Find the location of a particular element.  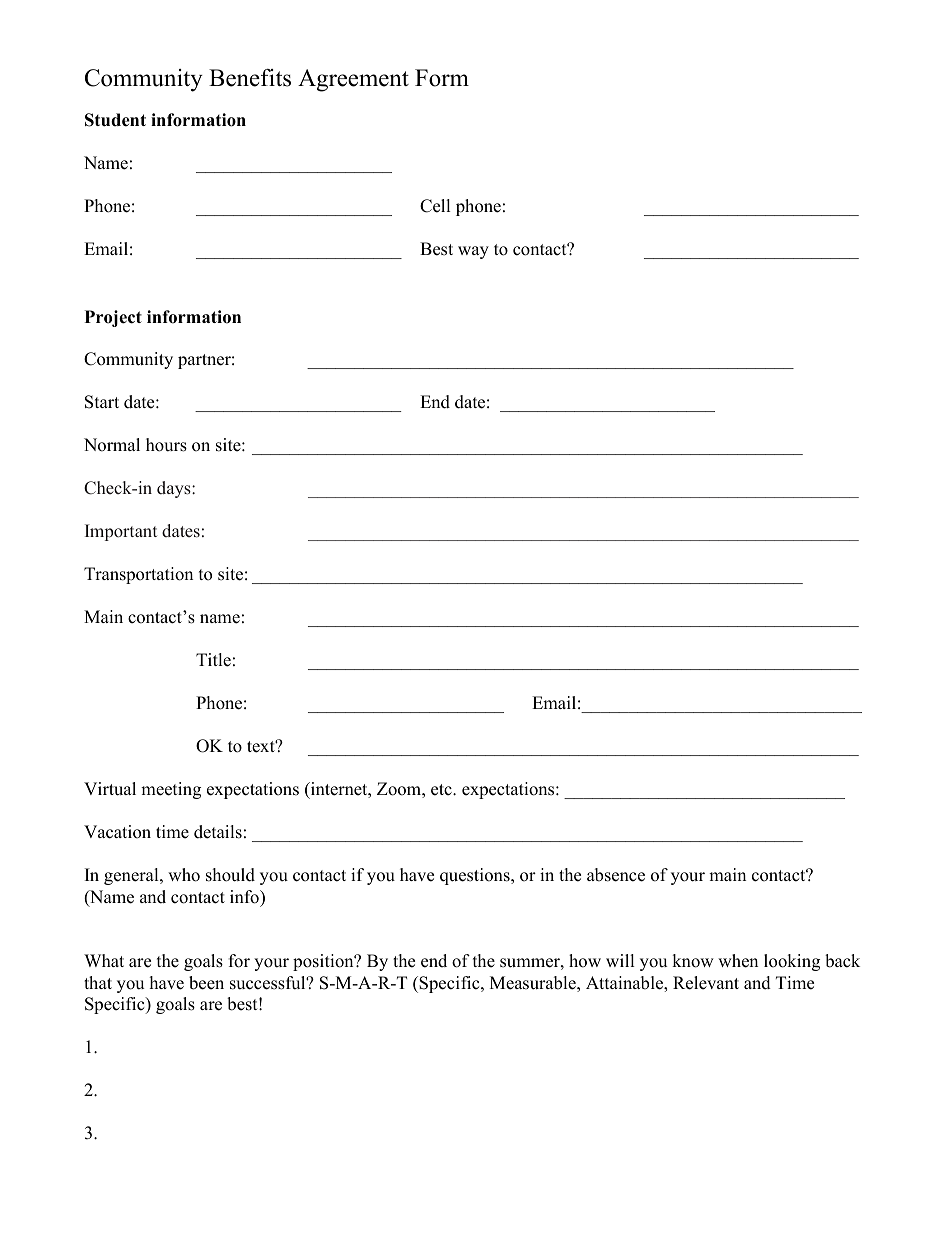

Important is located at coordinates (121, 532).
